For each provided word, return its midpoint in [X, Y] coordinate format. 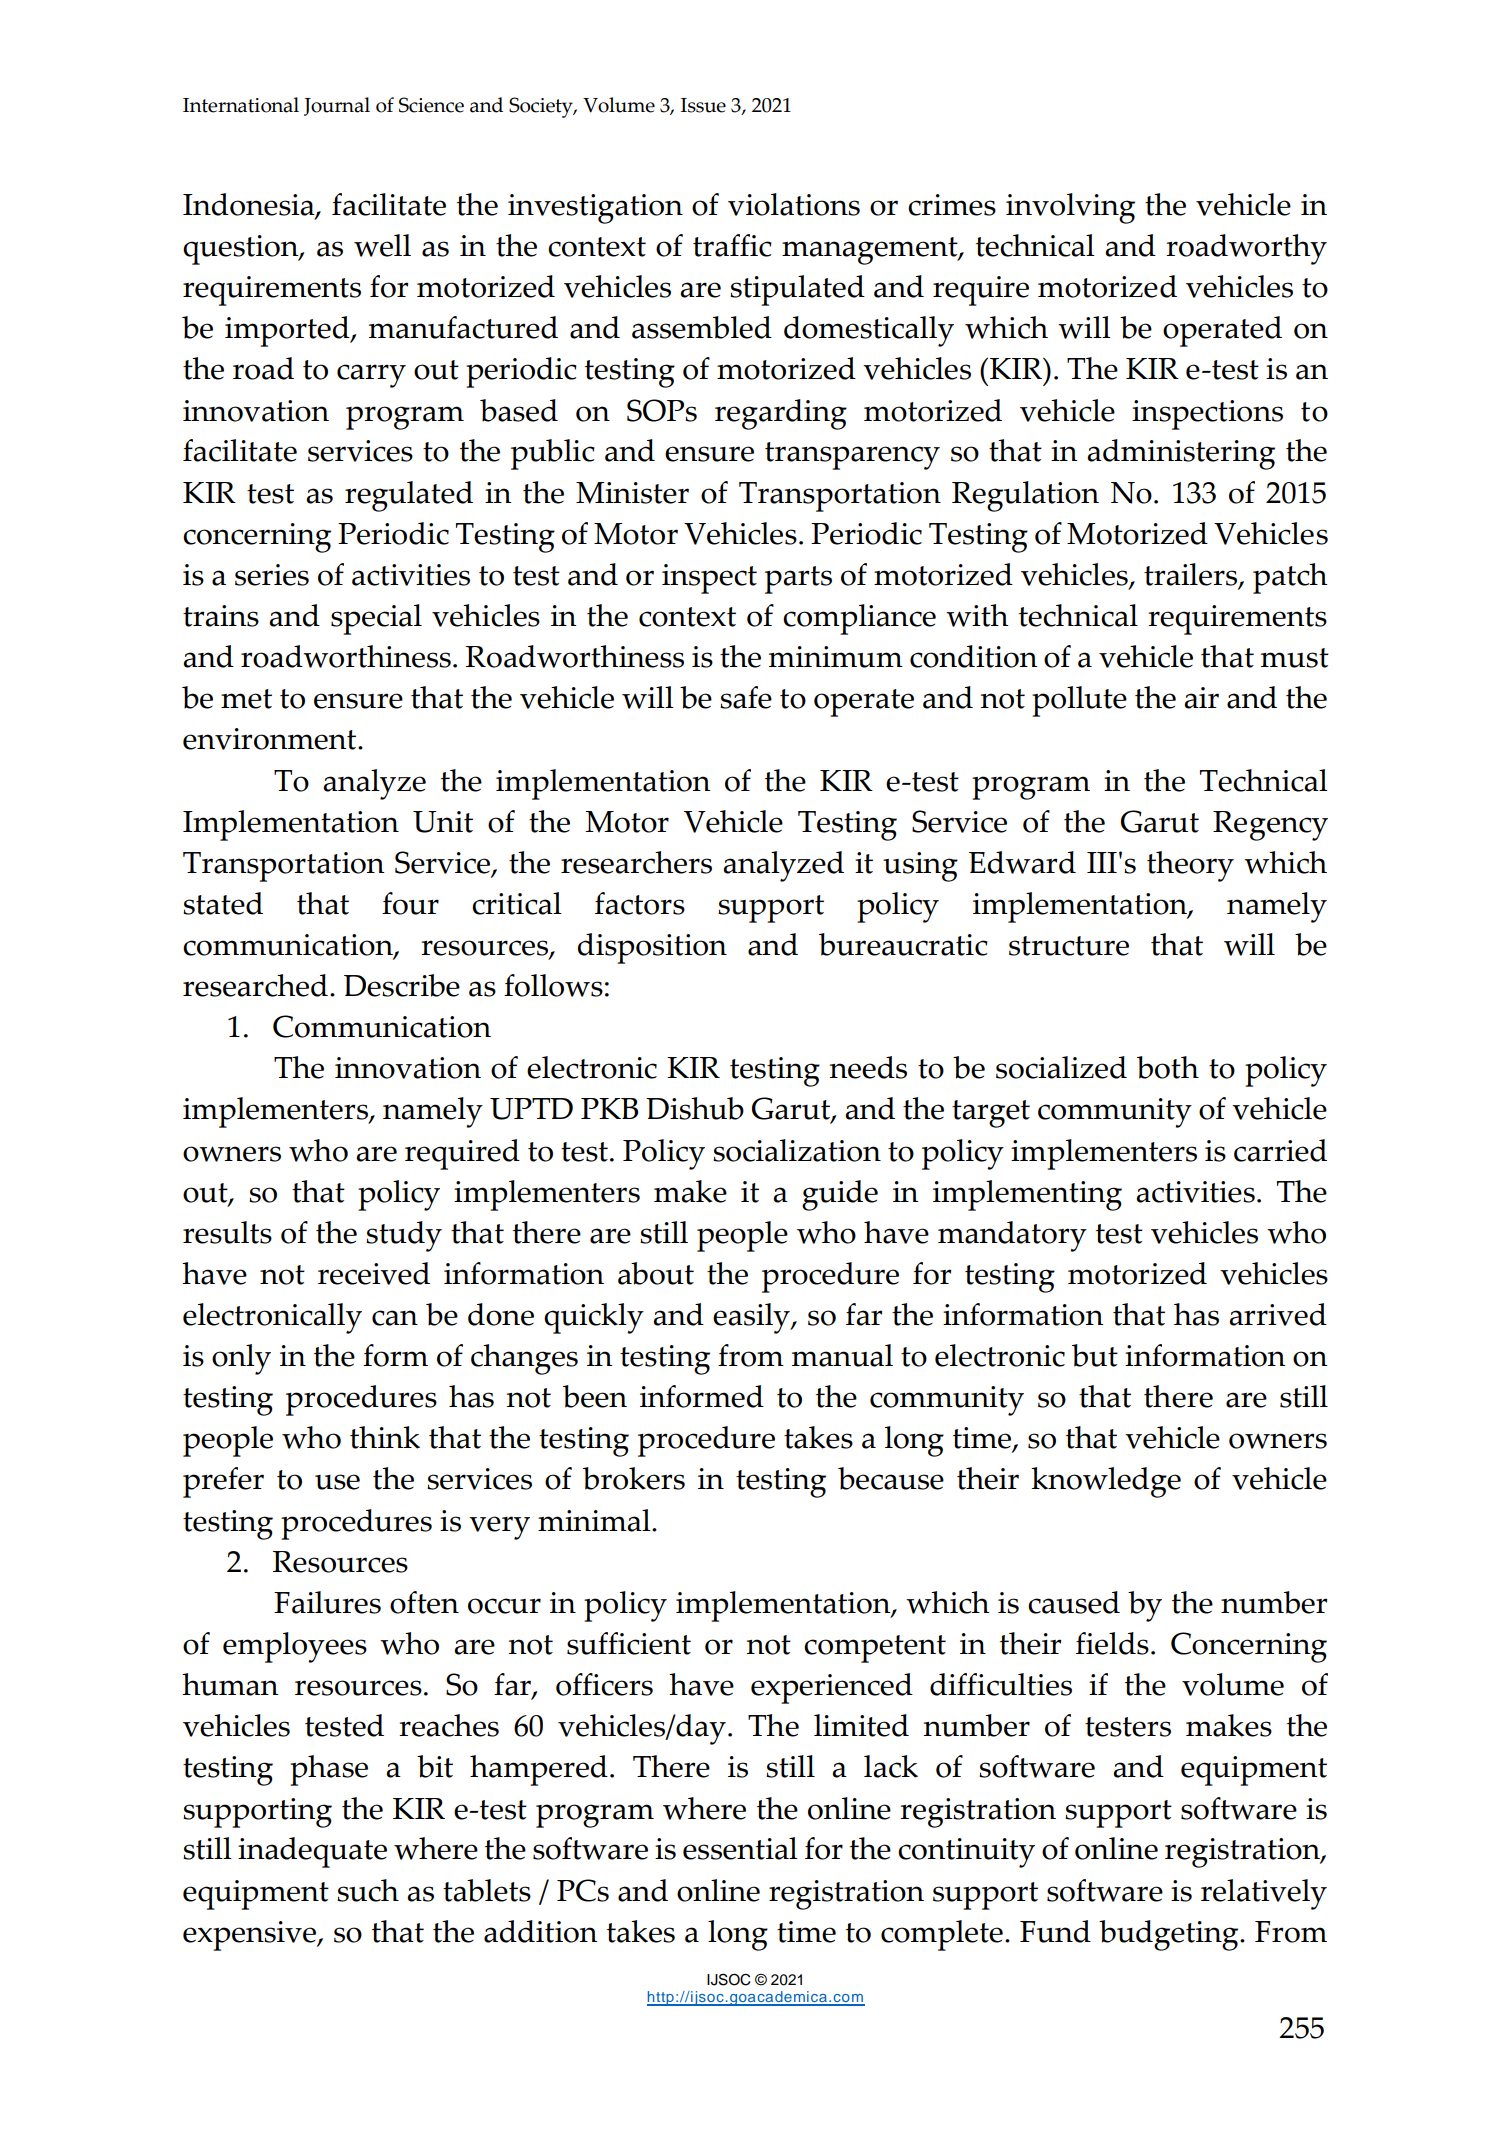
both [1168, 1067]
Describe [402, 985]
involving [1070, 208]
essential [740, 1848]
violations [794, 204]
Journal [337, 106]
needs [868, 1067]
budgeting [1170, 1935]
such [368, 1890]
